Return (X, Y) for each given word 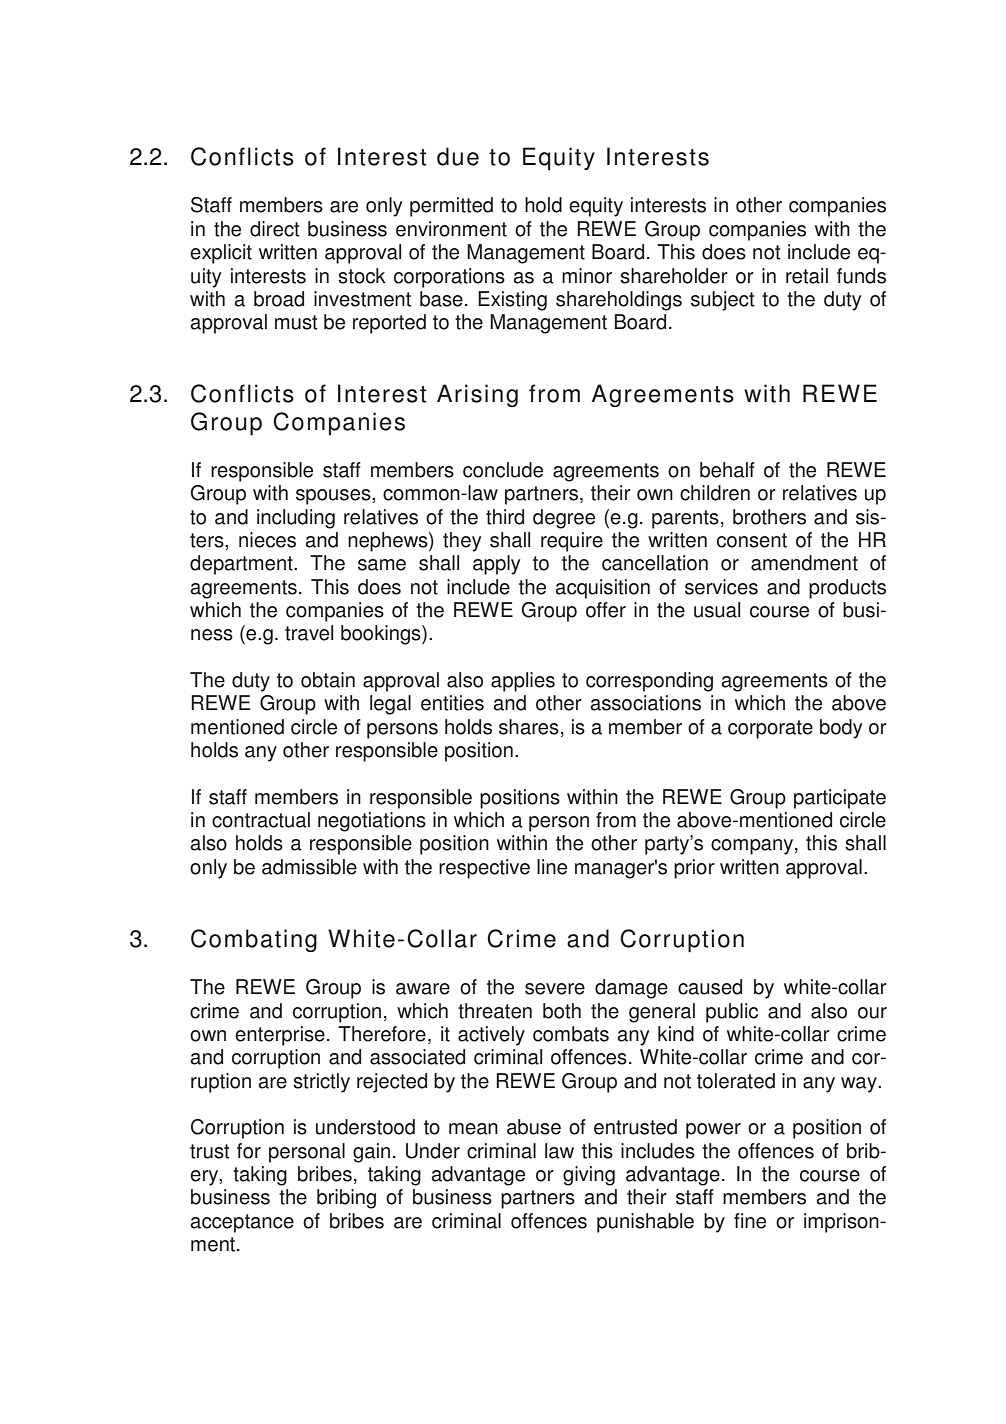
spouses (334, 497)
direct (275, 229)
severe (555, 989)
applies (523, 682)
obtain (328, 680)
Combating (254, 940)
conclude (503, 470)
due (458, 156)
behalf (727, 470)
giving (589, 1176)
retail (807, 276)
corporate (770, 729)
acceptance (242, 1223)
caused (710, 987)
